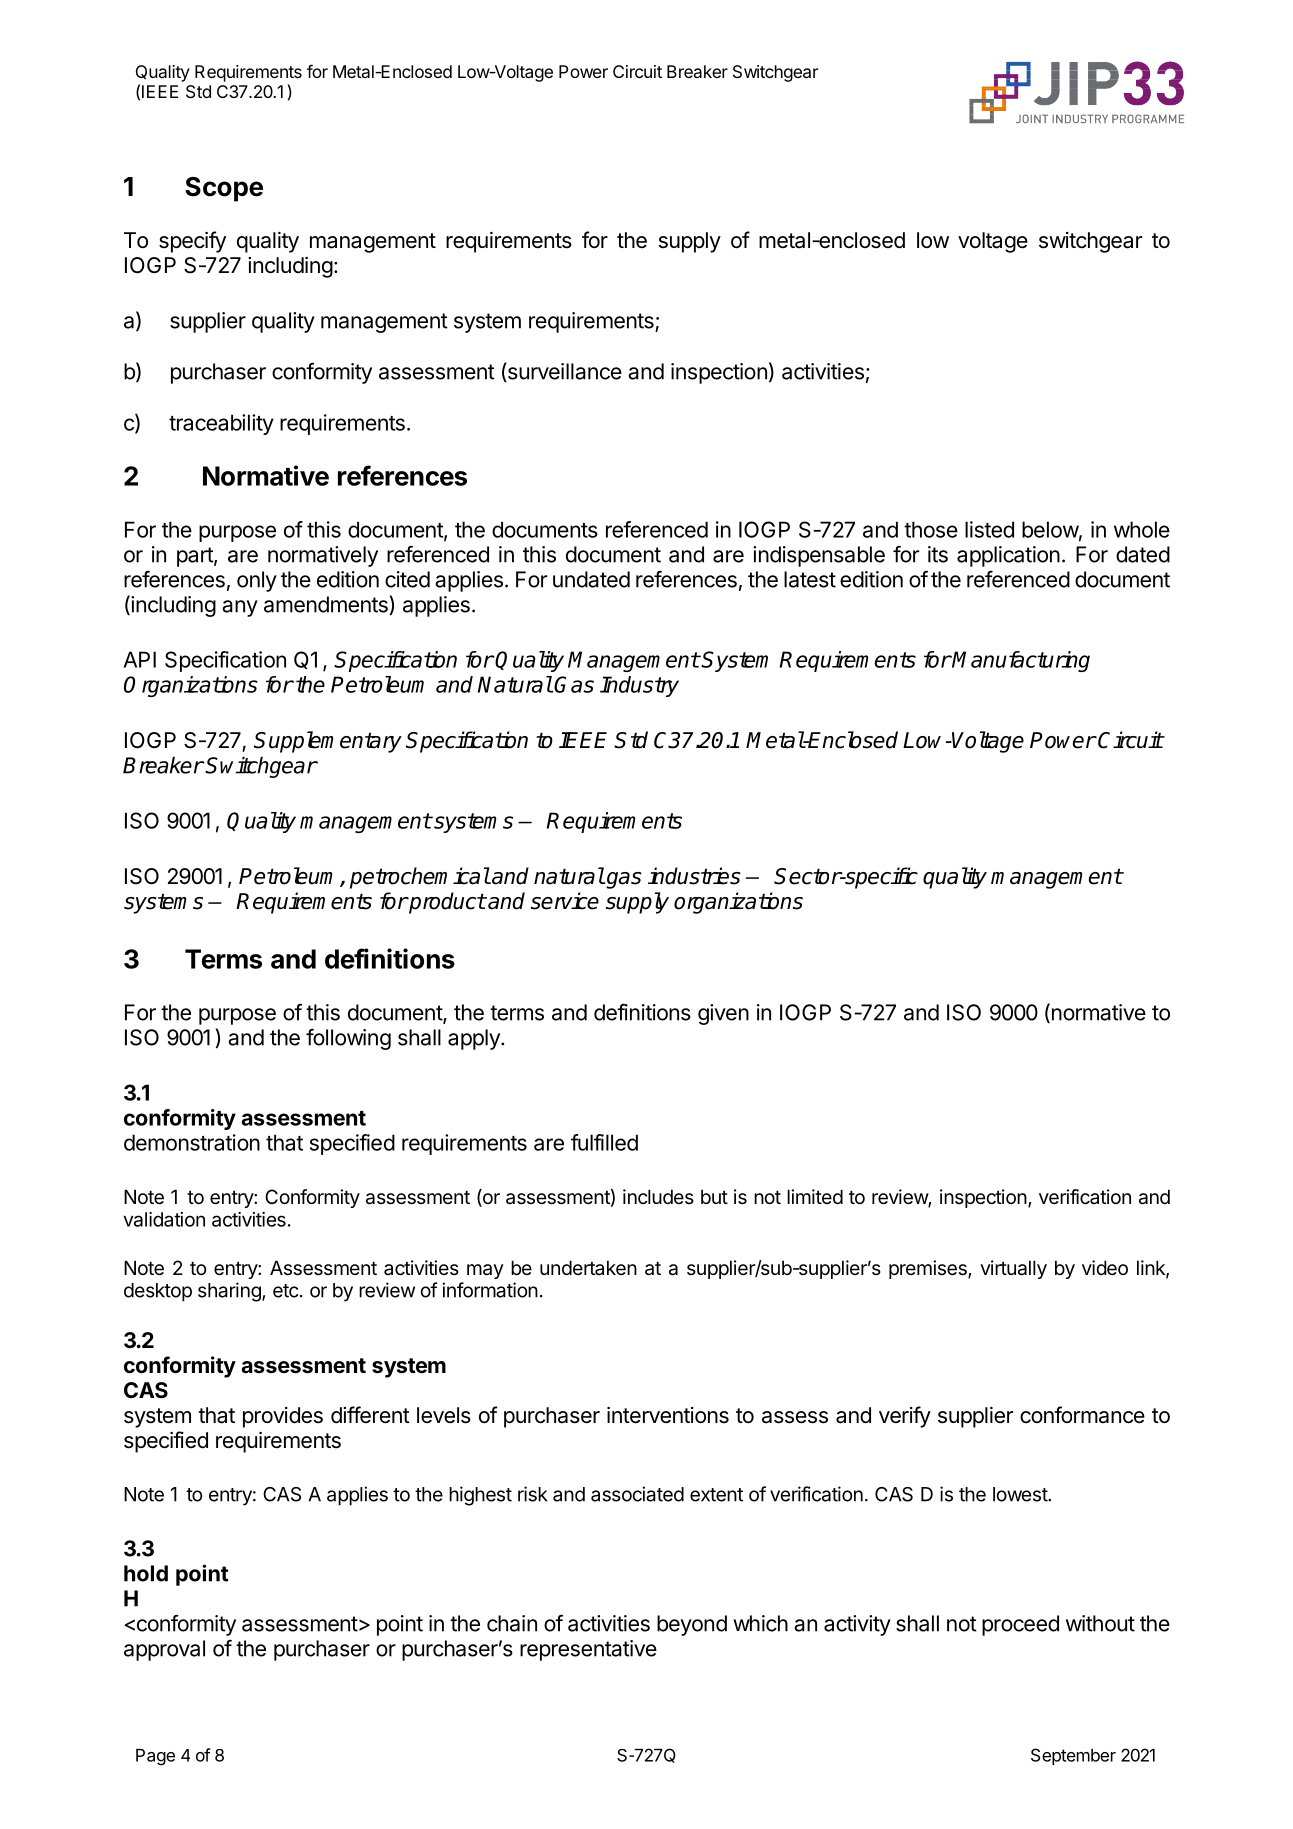 The height and width of the screenshot is (1829, 1293). What do you see at coordinates (224, 189) in the screenshot?
I see `Scope` at bounding box center [224, 189].
